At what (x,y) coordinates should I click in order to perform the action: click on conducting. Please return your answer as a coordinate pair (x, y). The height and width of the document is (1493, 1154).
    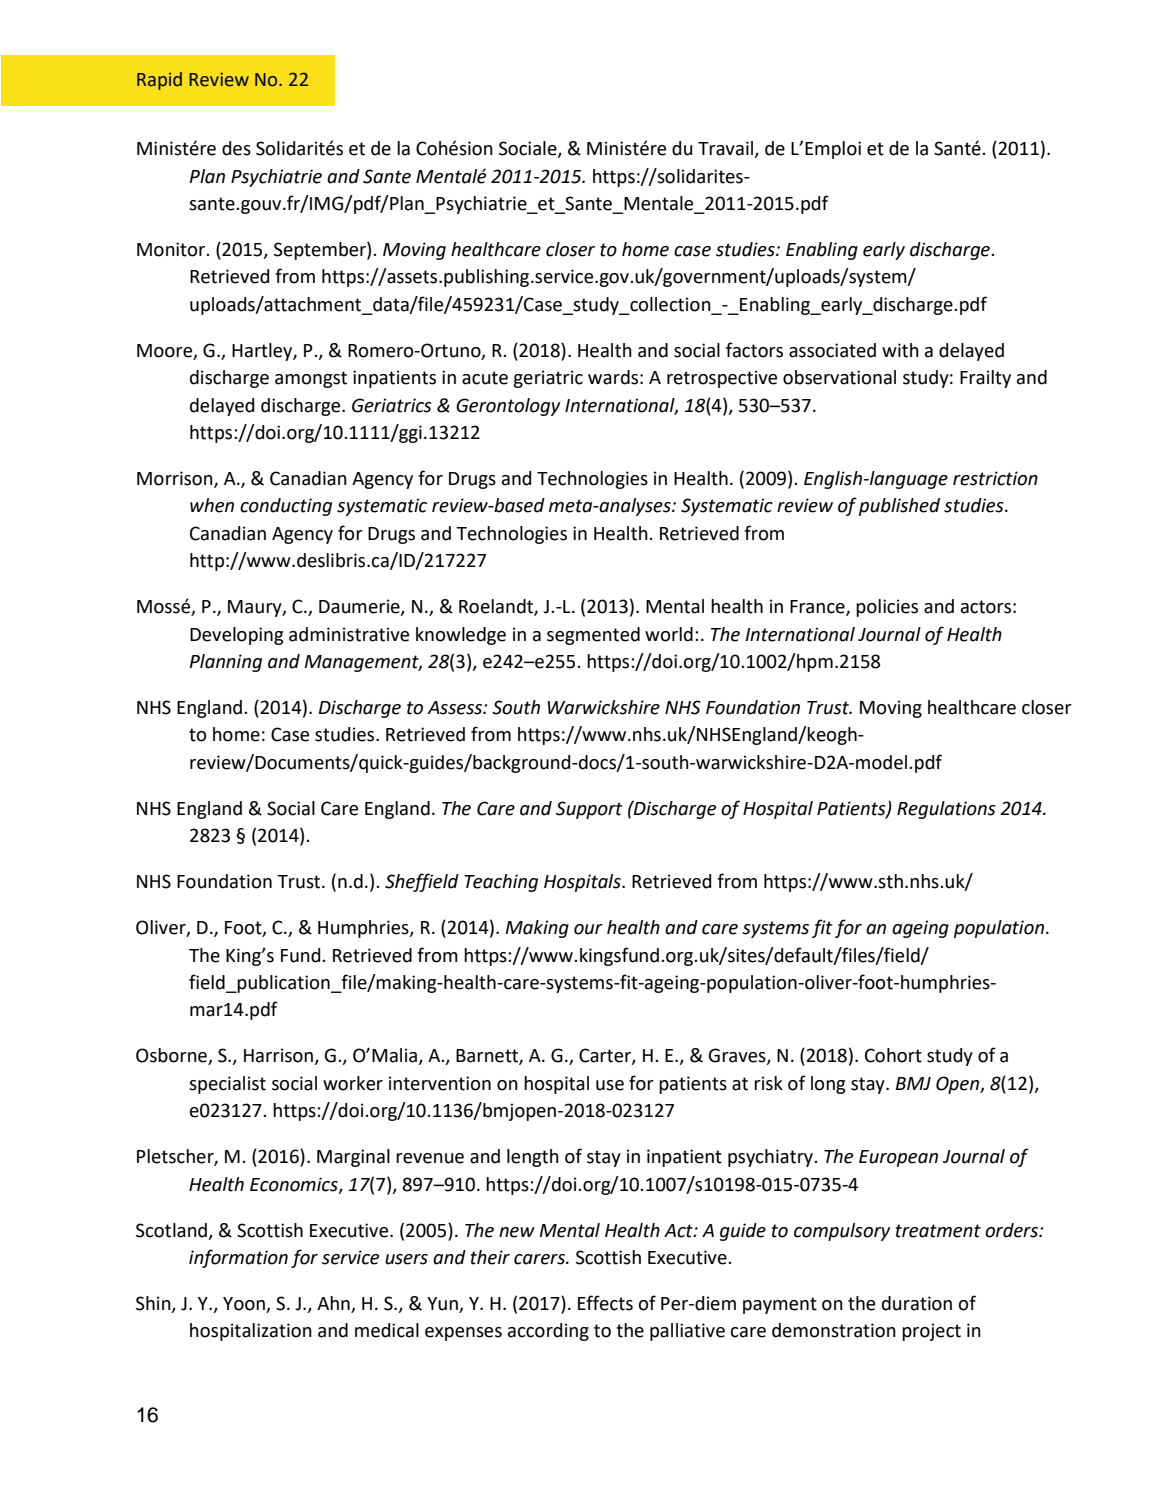
    Looking at the image, I should click on (286, 507).
